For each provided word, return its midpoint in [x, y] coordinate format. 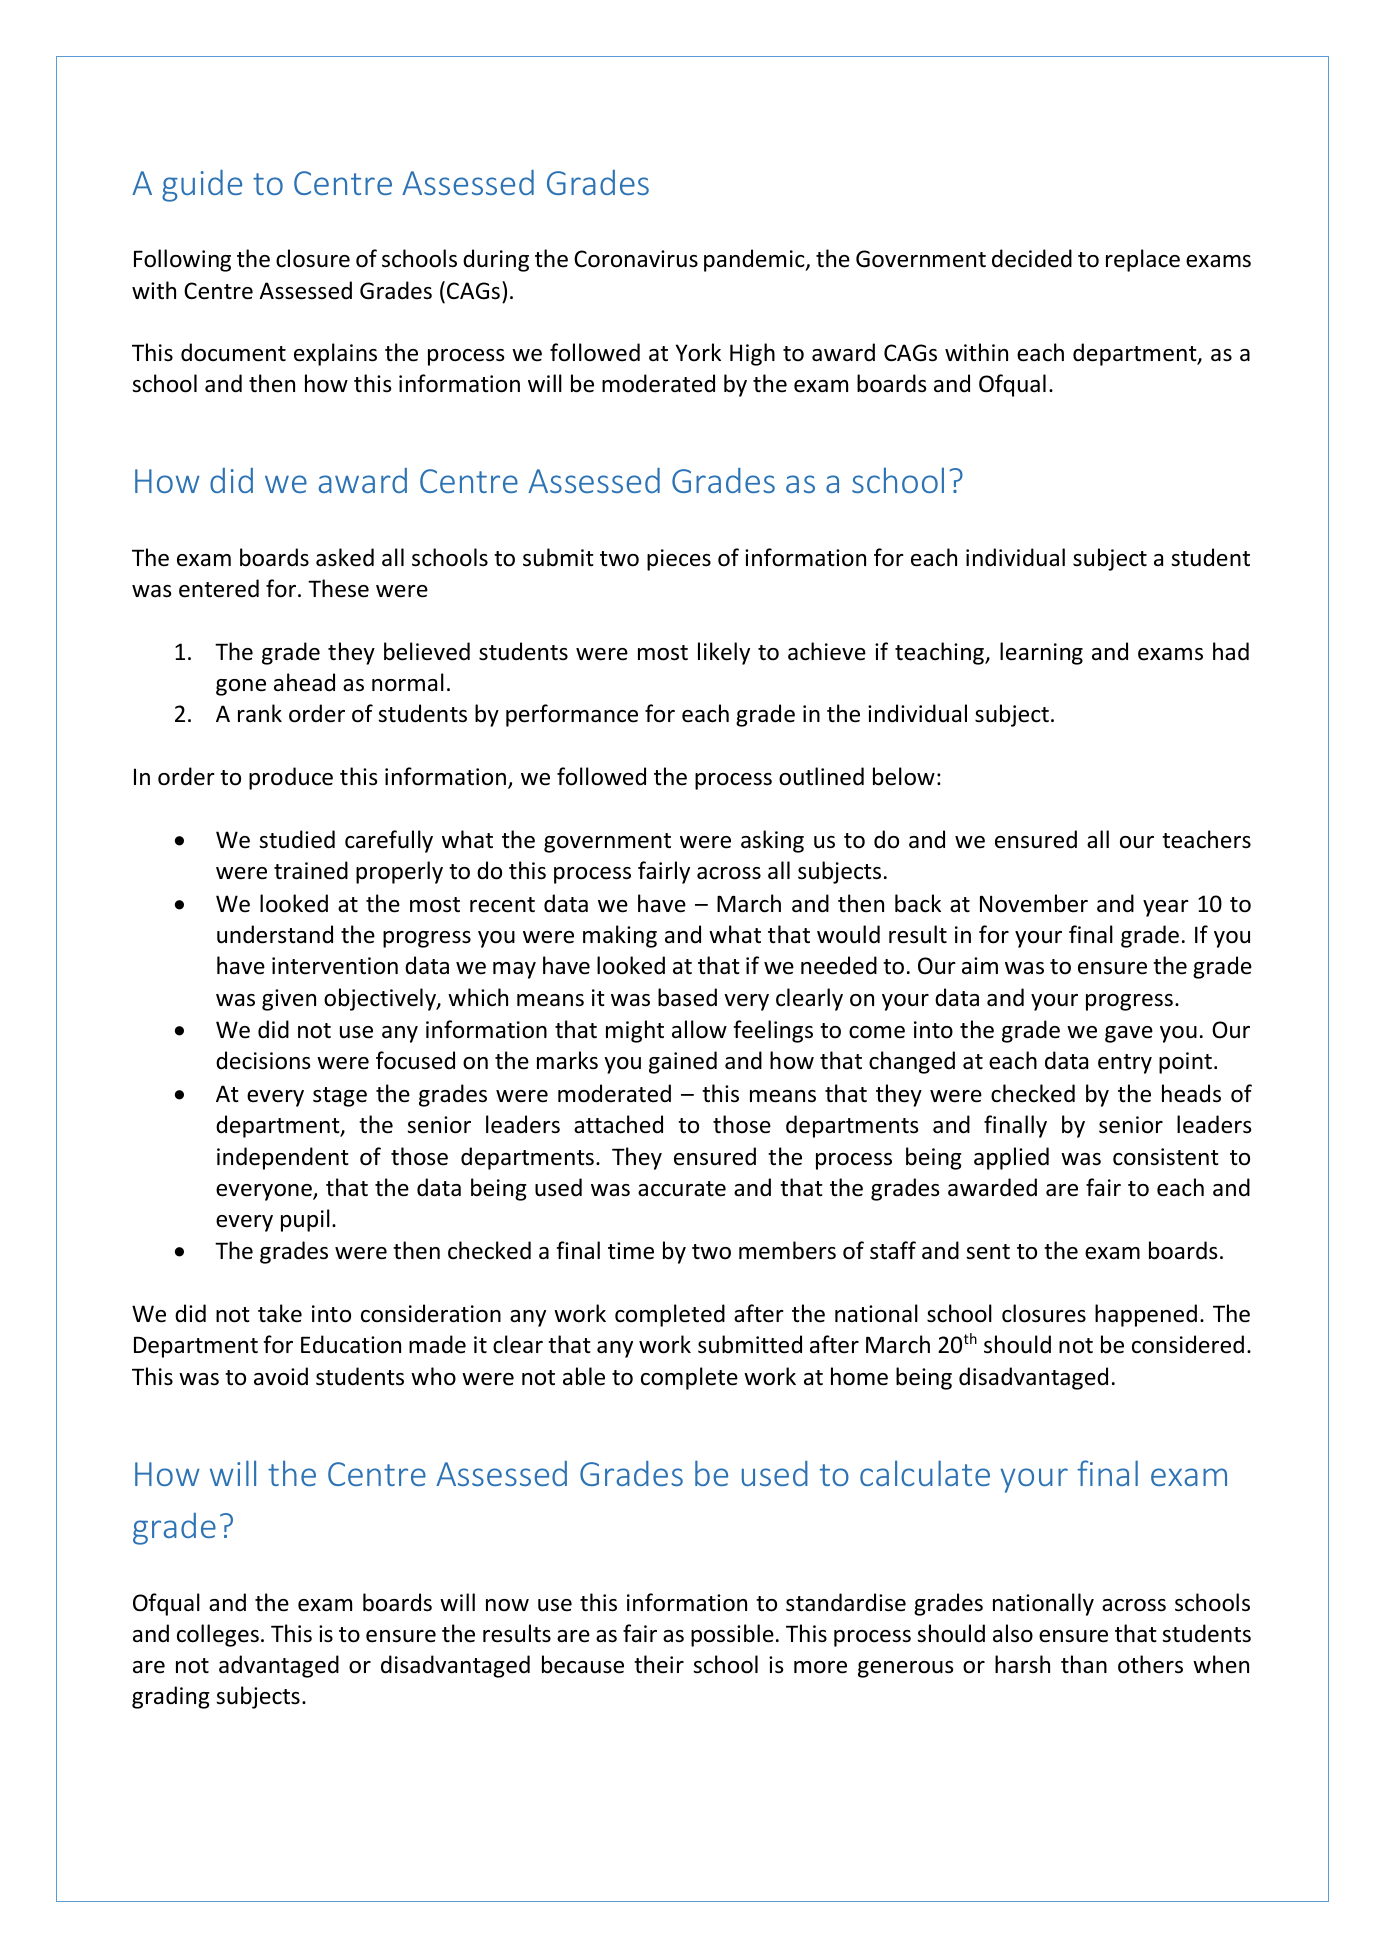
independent [283, 1158]
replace [1143, 260]
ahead [304, 682]
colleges [218, 1635]
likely [724, 653]
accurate [682, 1189]
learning [1041, 653]
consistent [1166, 1157]
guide [202, 186]
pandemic [755, 260]
